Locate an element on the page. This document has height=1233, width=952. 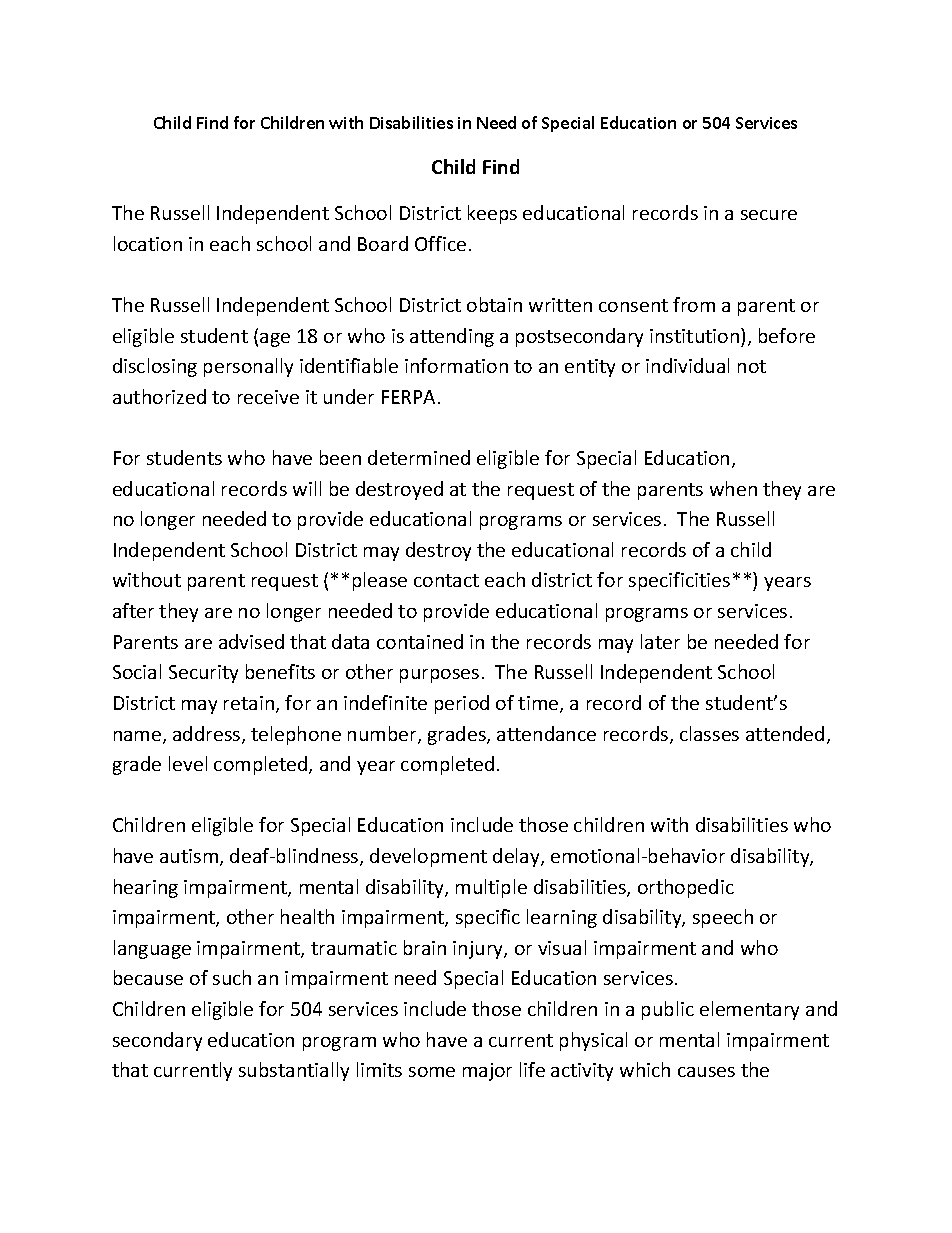
Office is located at coordinates (440, 243).
